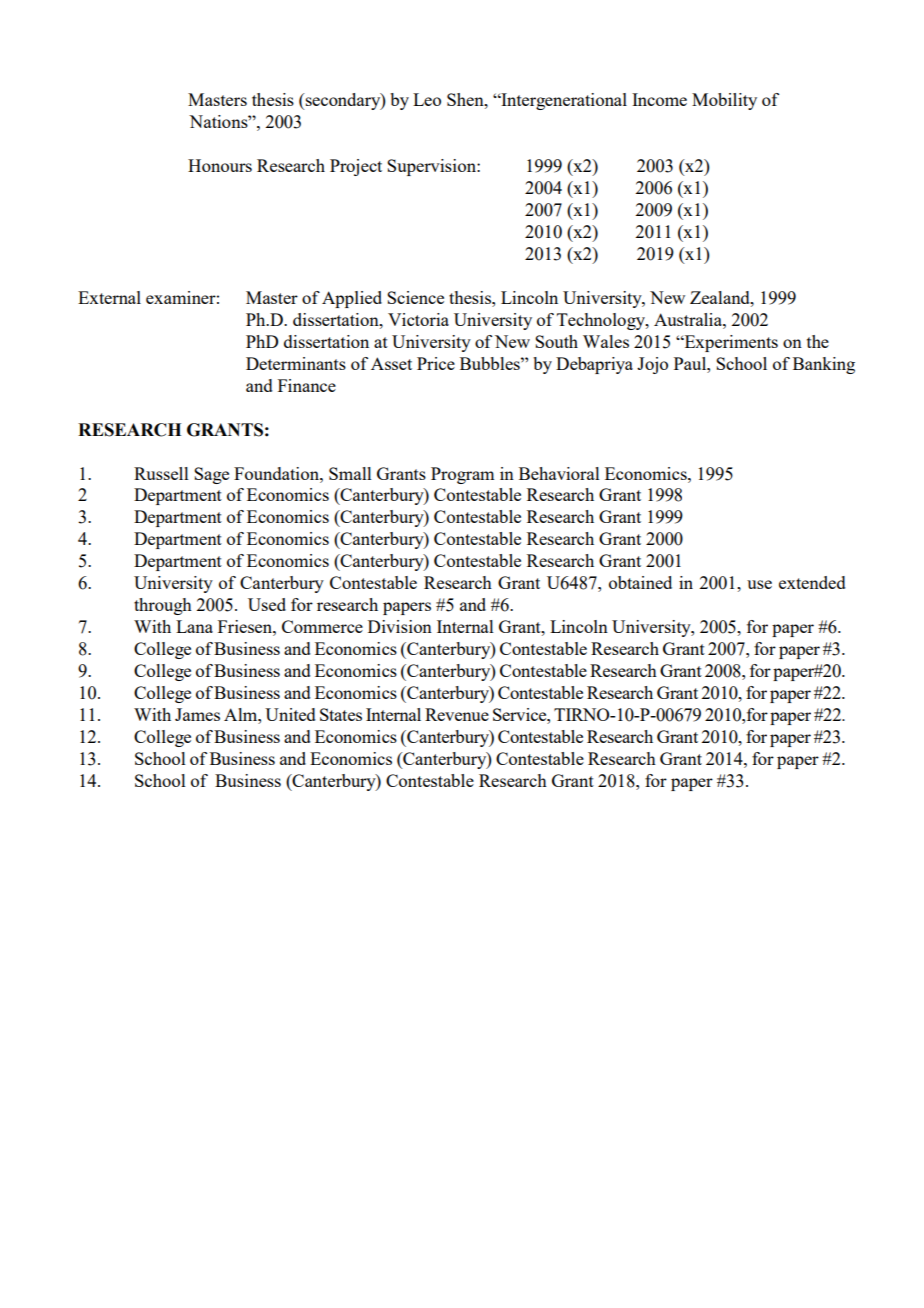 This image has height=1308, width=924. What do you see at coordinates (721, 297) in the image?
I see `Zealand` at bounding box center [721, 297].
